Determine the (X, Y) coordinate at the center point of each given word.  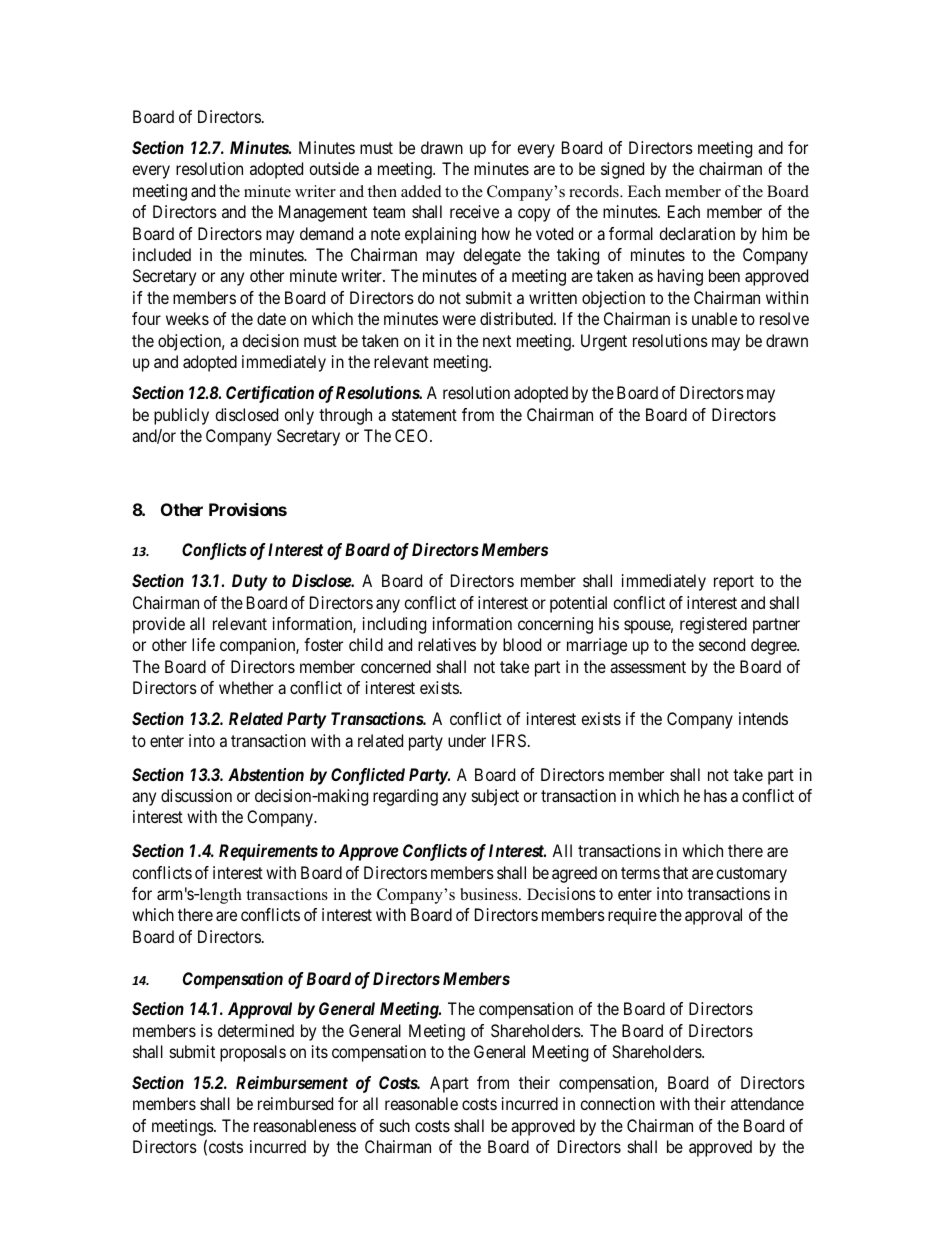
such (395, 1125)
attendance (767, 1103)
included (162, 254)
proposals (253, 1053)
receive (474, 211)
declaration (697, 233)
